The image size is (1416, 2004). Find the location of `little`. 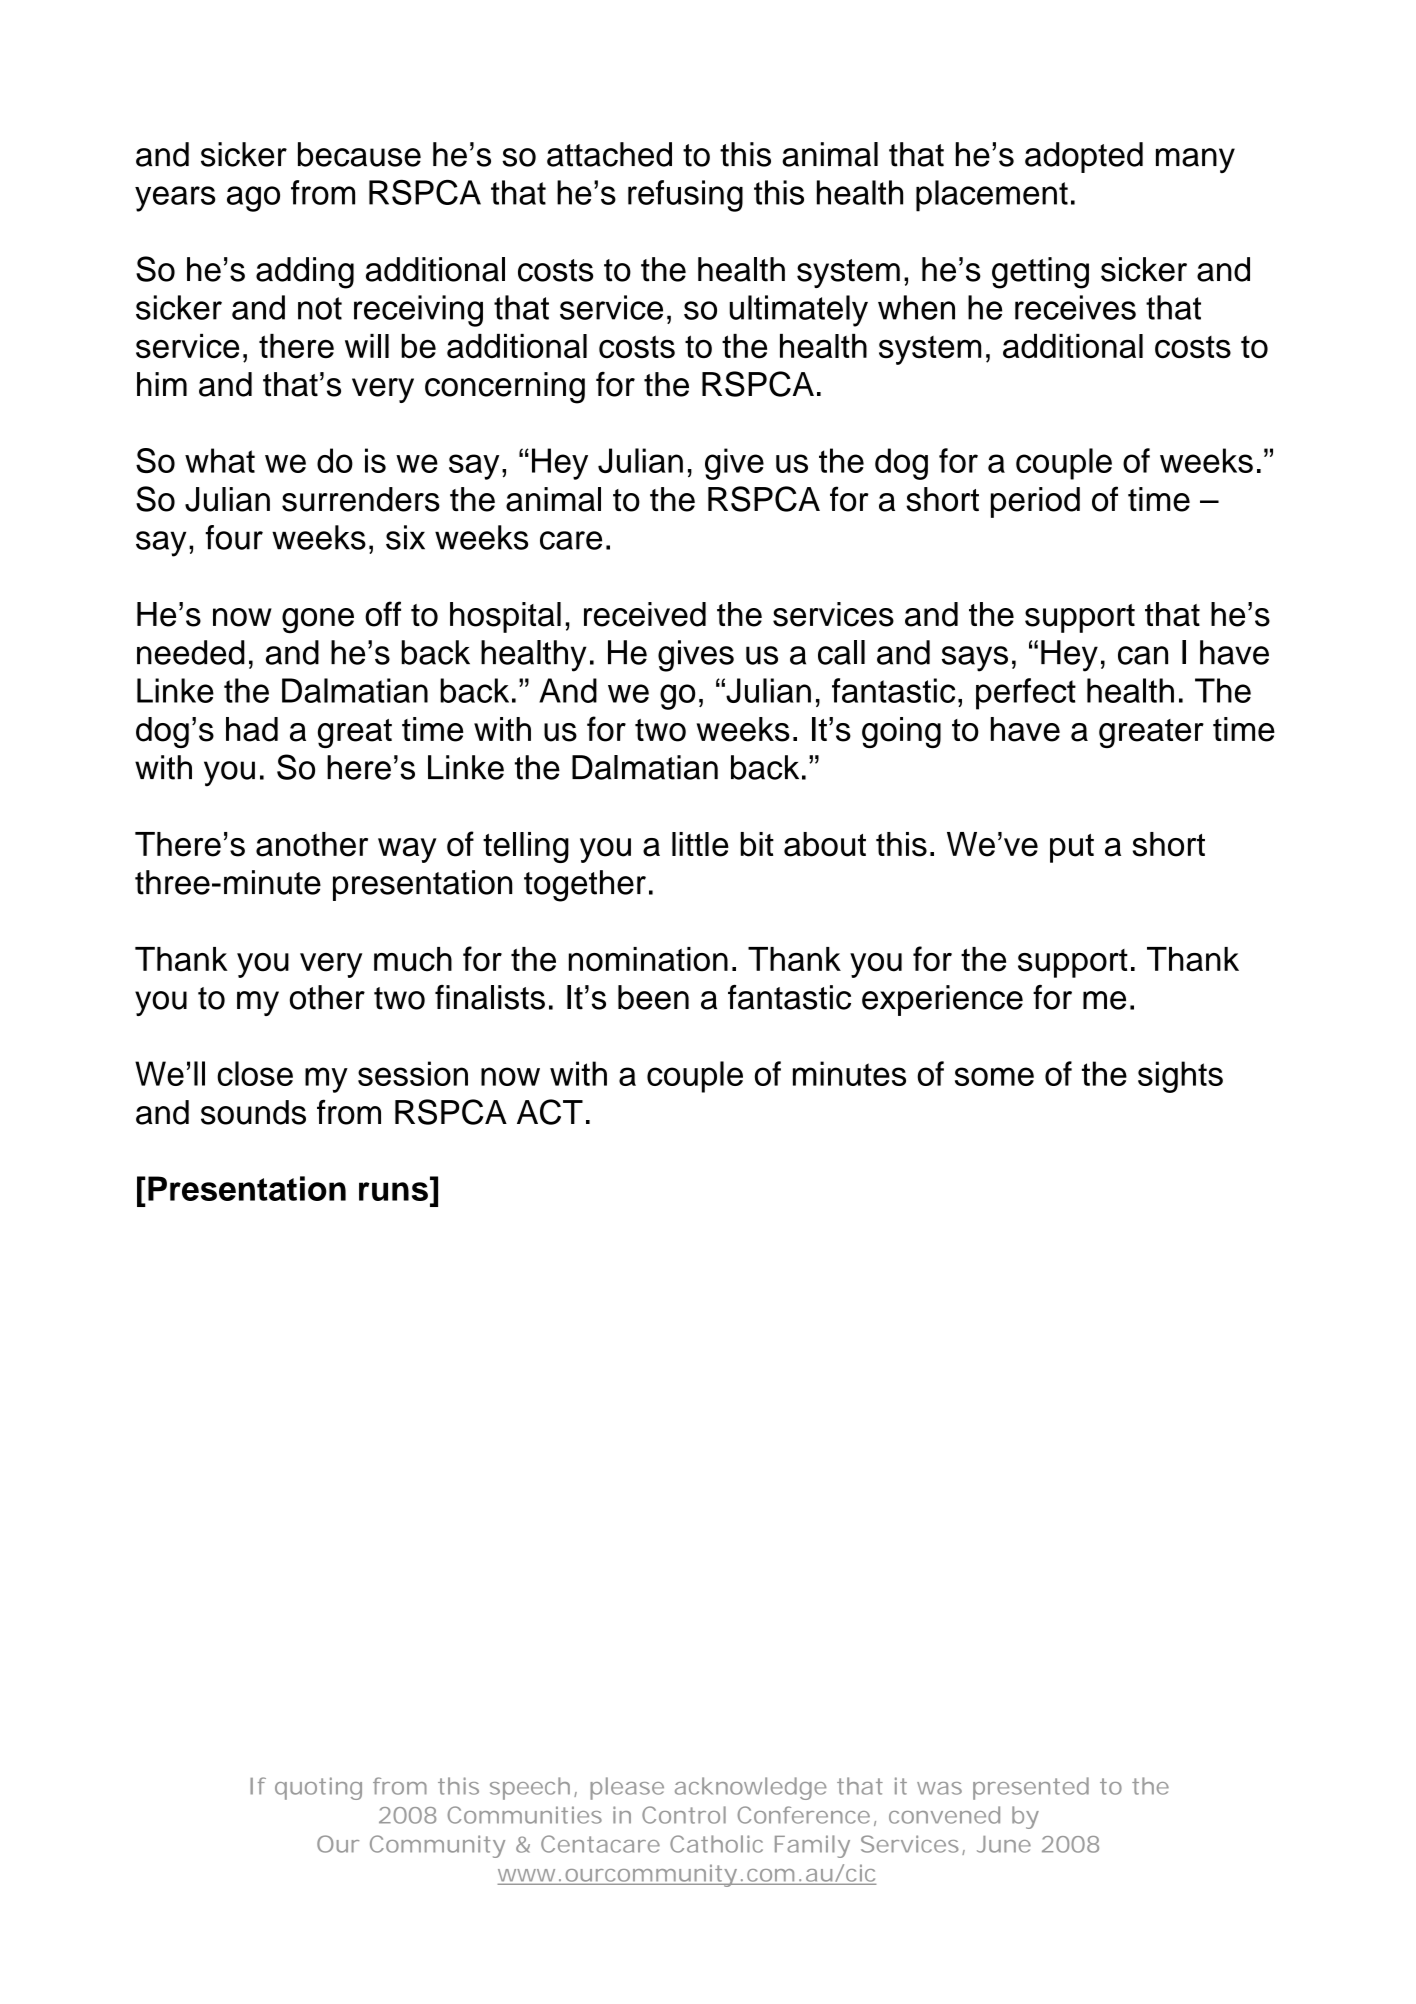

little is located at coordinates (700, 844).
